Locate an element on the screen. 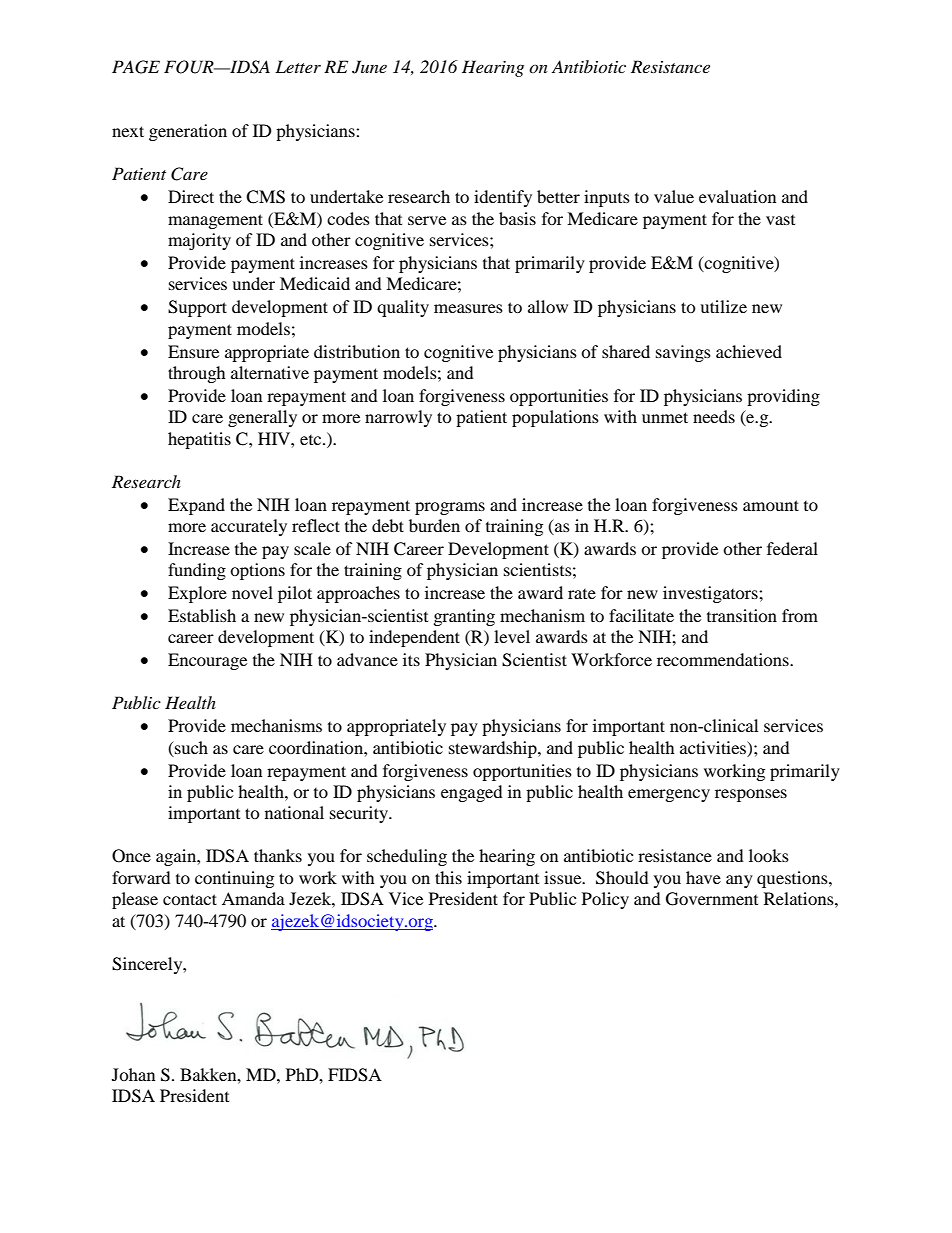  evaluation is located at coordinates (737, 196).
